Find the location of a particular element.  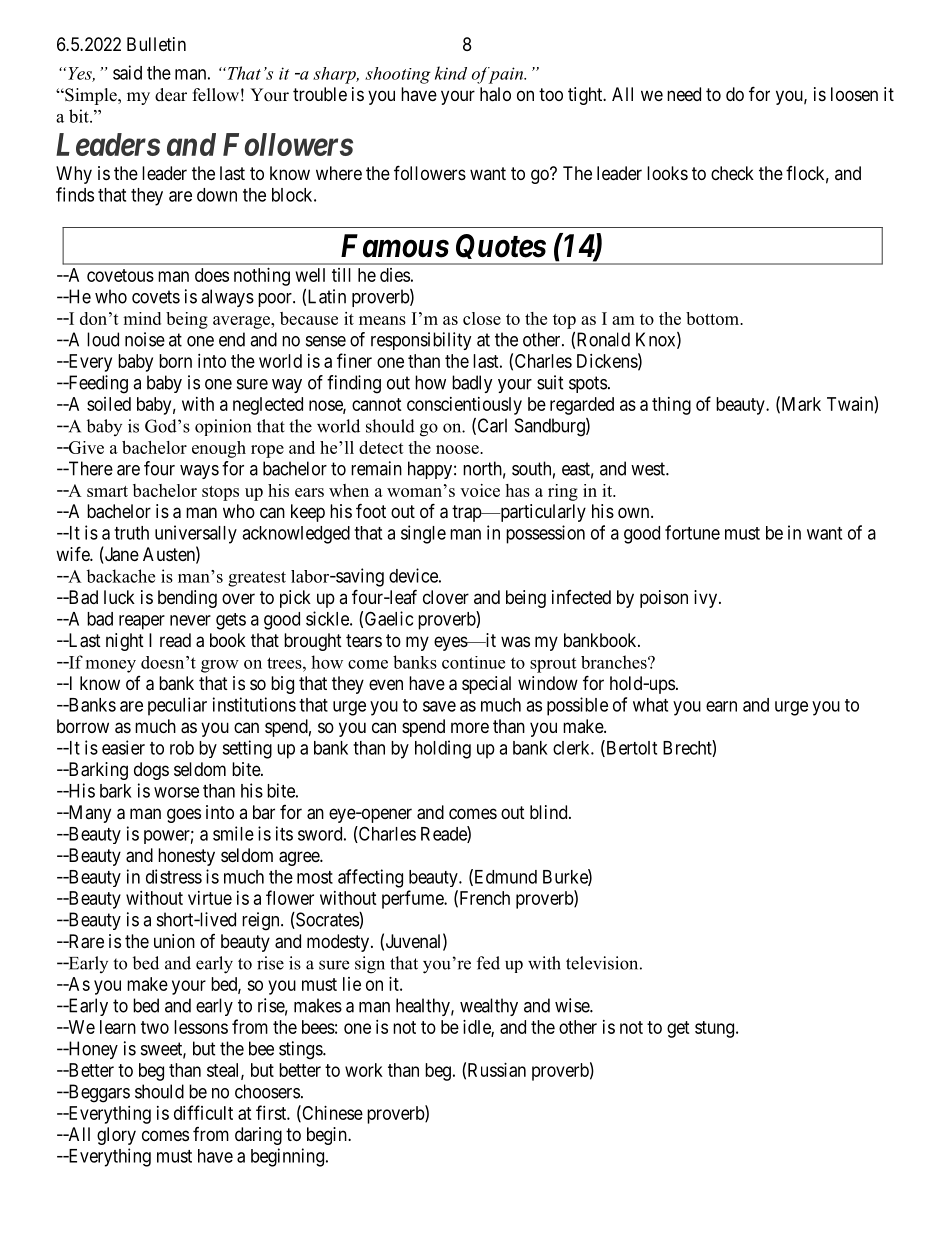

single is located at coordinates (423, 534).
